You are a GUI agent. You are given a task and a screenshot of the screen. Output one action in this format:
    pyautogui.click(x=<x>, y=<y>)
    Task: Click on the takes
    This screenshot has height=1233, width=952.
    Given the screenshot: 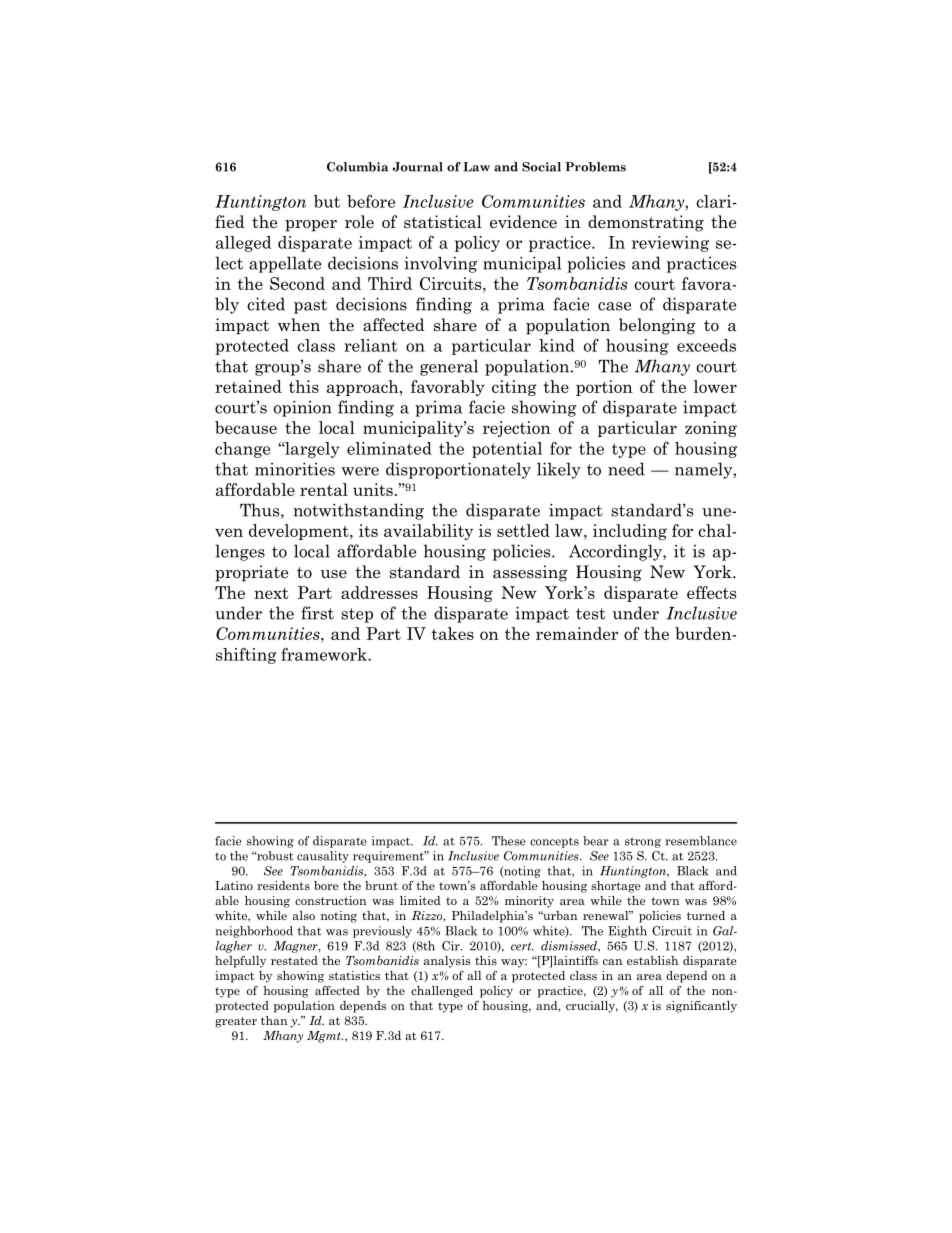 What is the action you would take?
    pyautogui.click(x=452, y=633)
